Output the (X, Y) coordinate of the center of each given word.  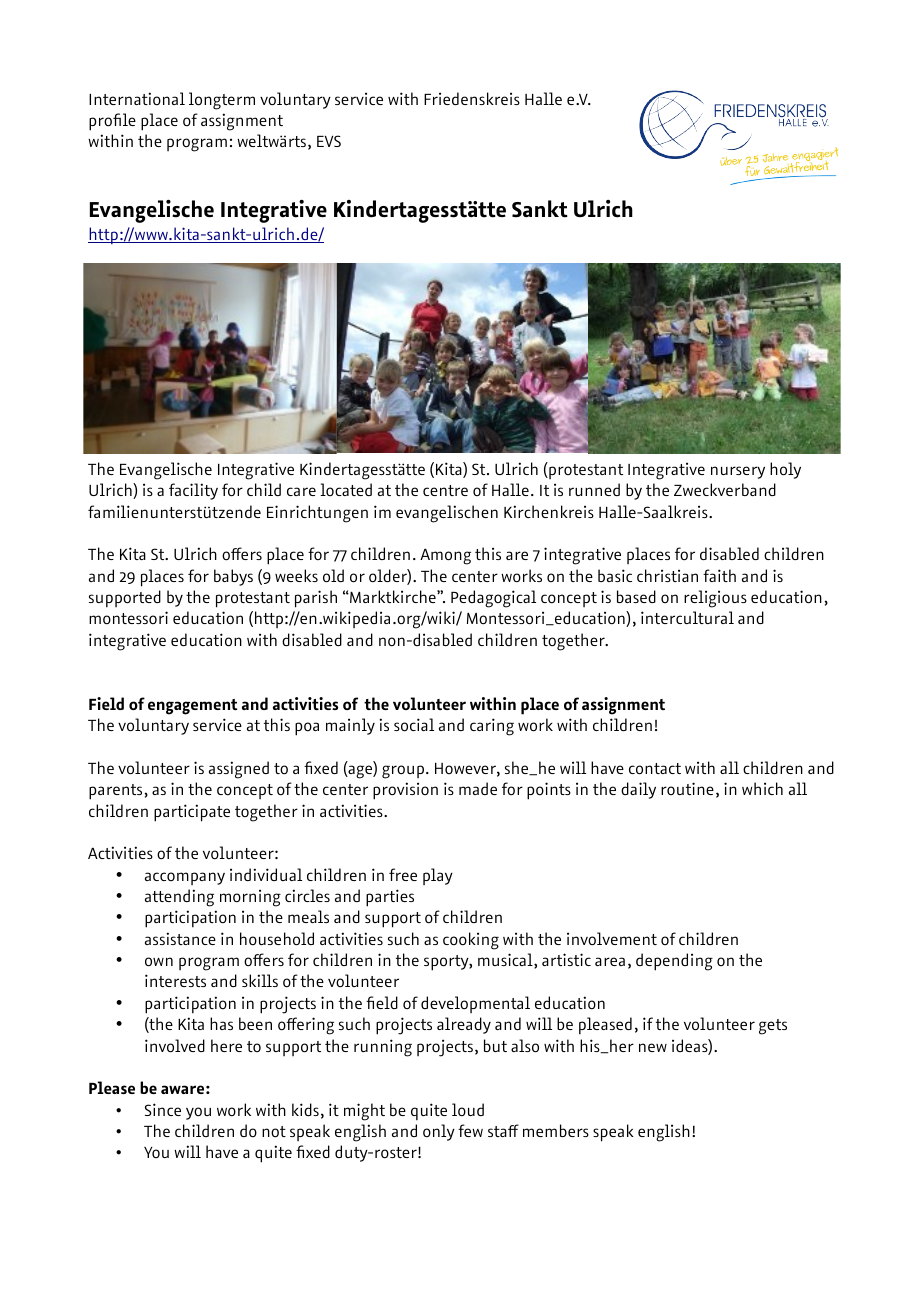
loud (468, 1110)
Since (163, 1109)
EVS (329, 141)
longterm (222, 101)
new (653, 1047)
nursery (738, 472)
